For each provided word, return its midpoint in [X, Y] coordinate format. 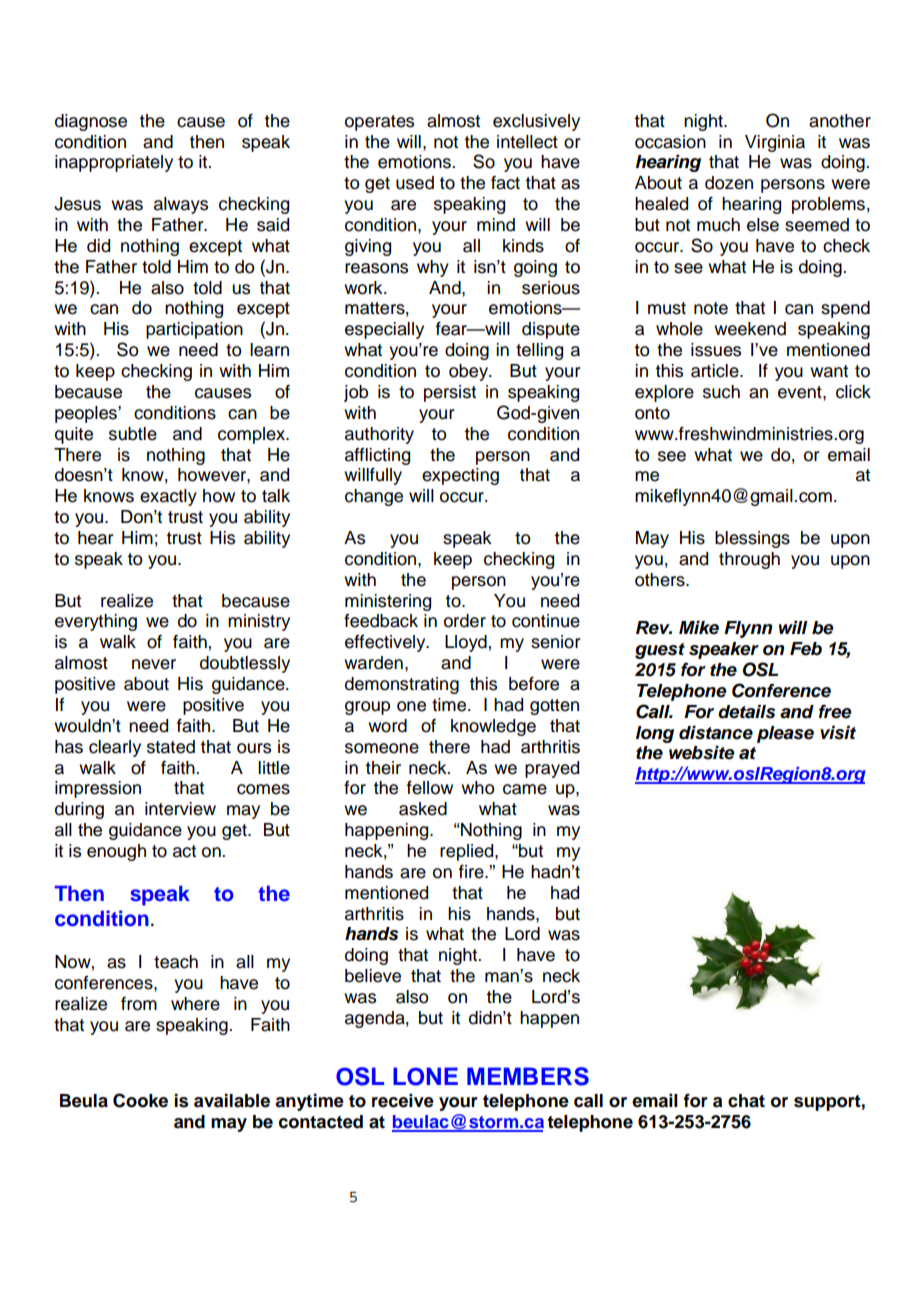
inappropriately [114, 163]
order [465, 621]
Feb [806, 649]
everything [96, 622]
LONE [425, 1076]
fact [505, 183]
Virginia [775, 143]
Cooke [140, 1100]
